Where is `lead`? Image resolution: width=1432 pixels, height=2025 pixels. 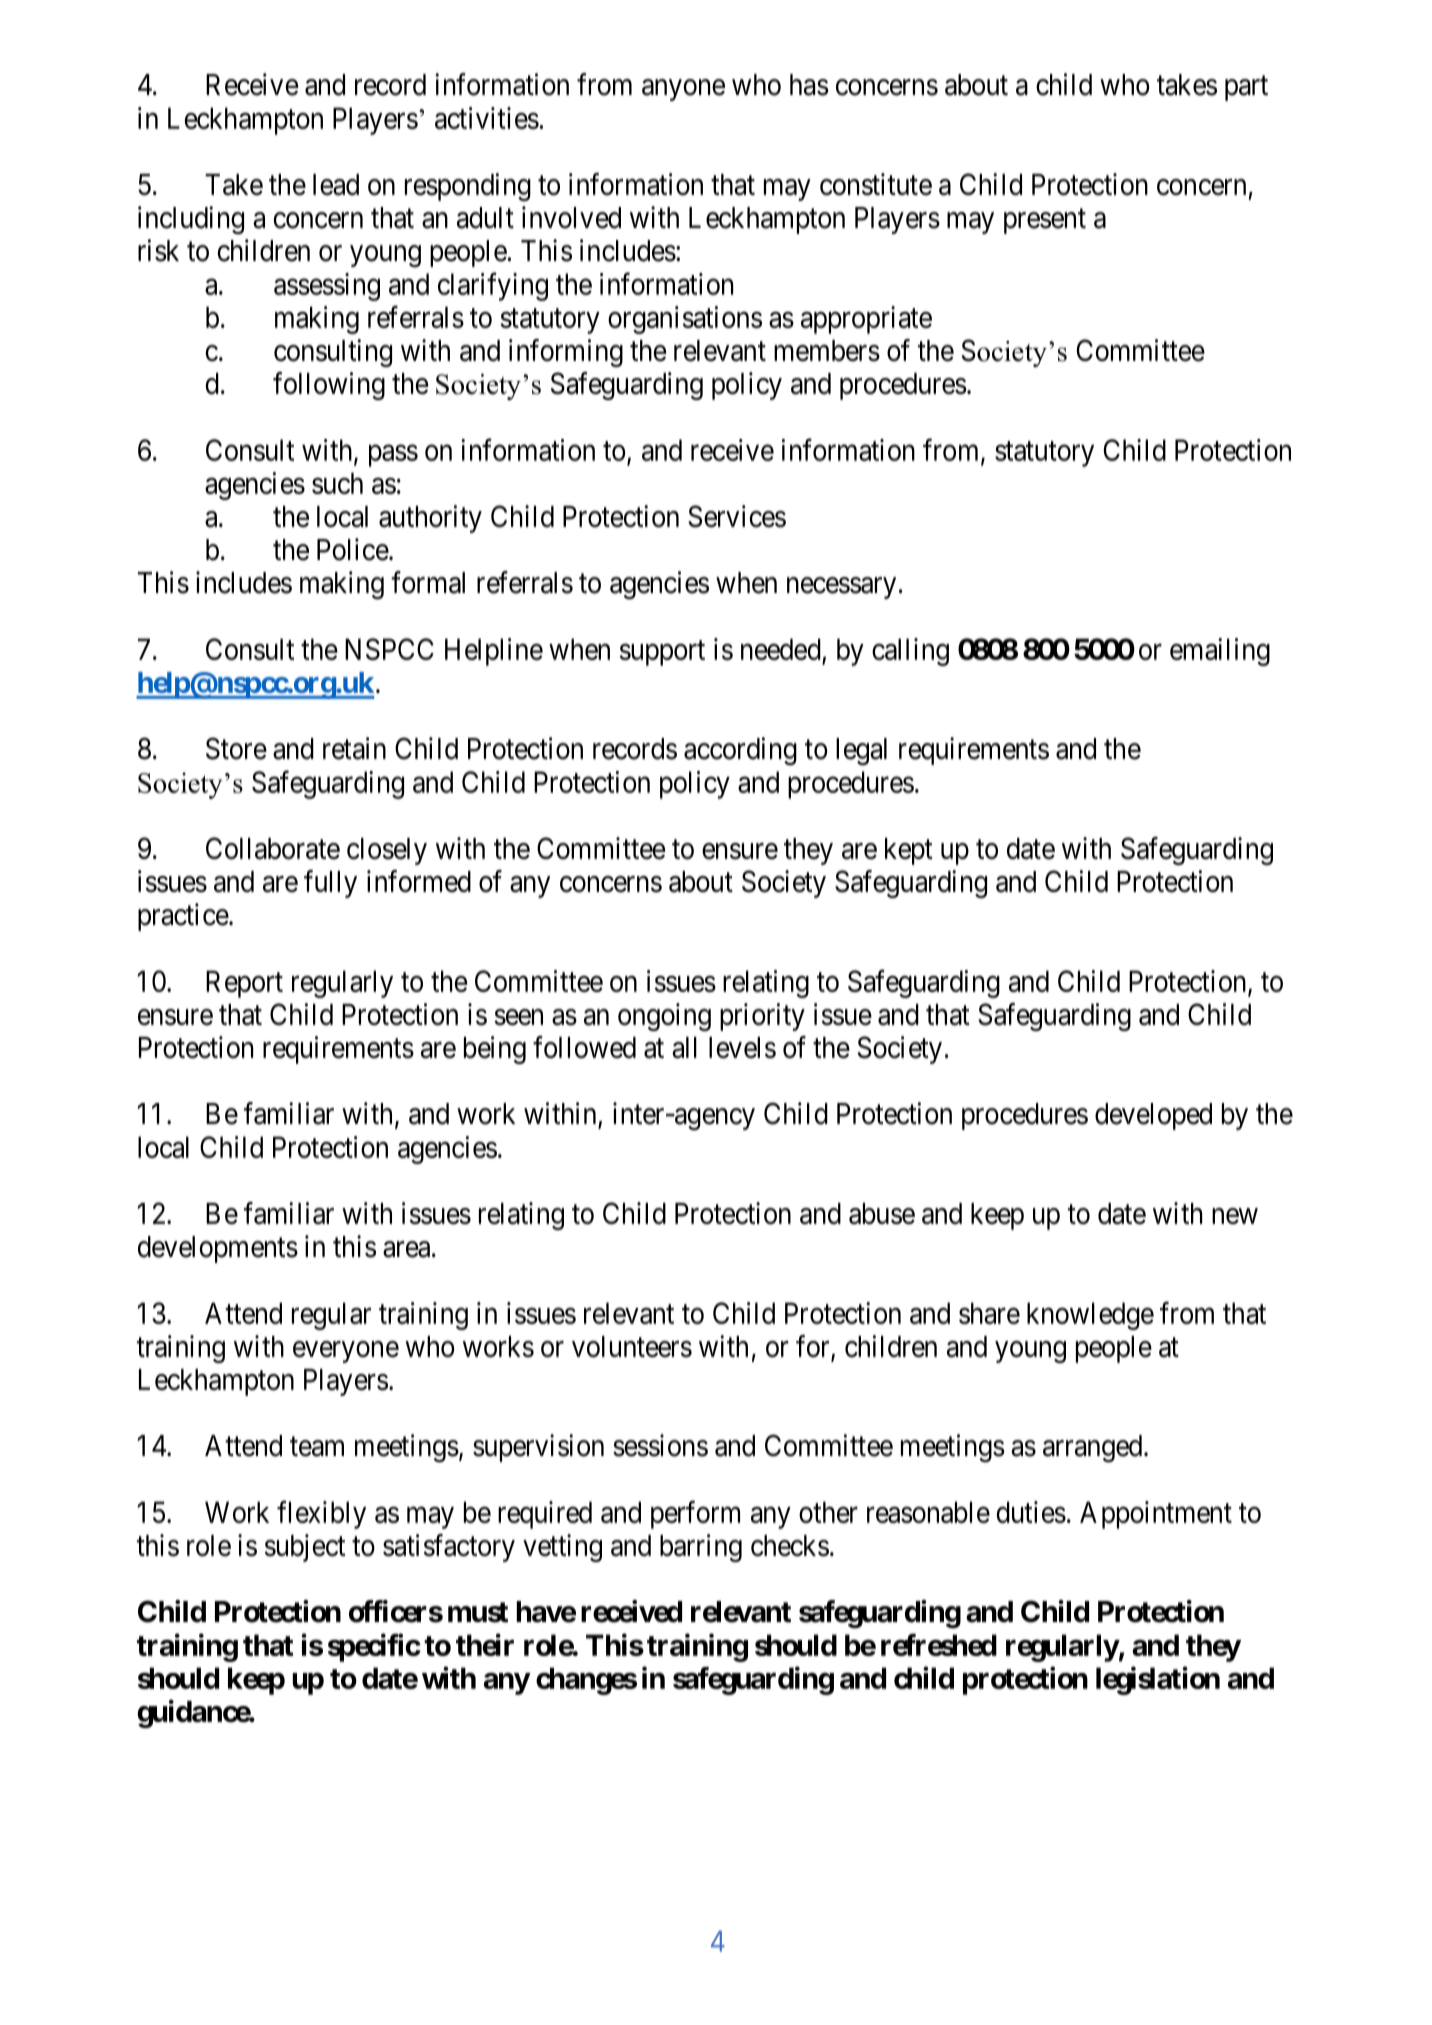
lead is located at coordinates (336, 185).
